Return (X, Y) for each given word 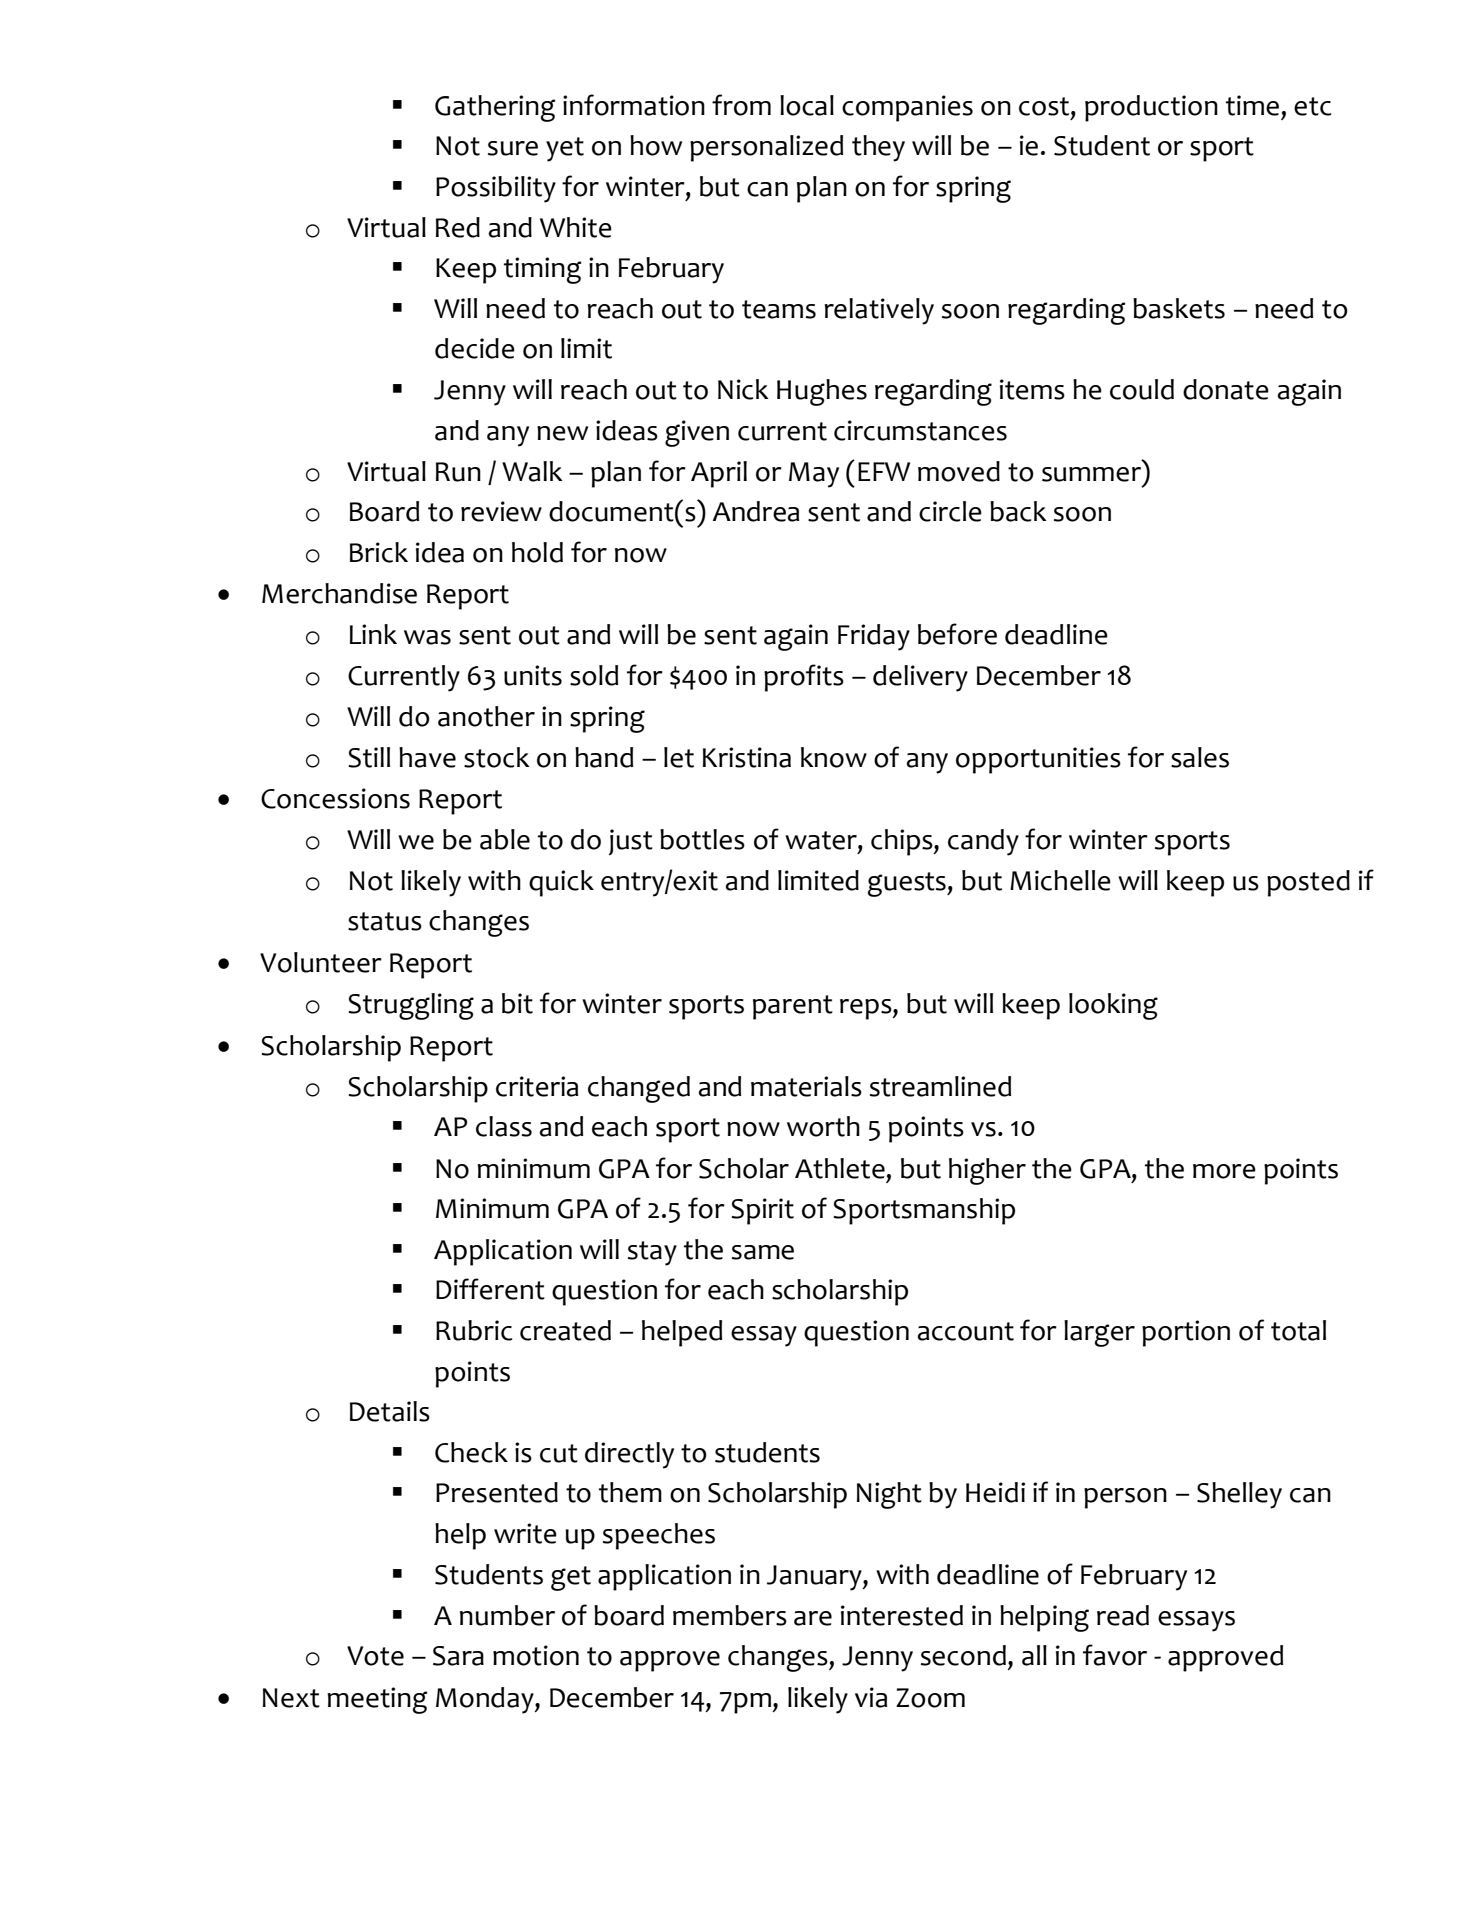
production (1151, 108)
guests (908, 884)
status (385, 921)
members (730, 1615)
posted (1308, 883)
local (807, 105)
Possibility (496, 189)
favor (1115, 1655)
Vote (375, 1656)
